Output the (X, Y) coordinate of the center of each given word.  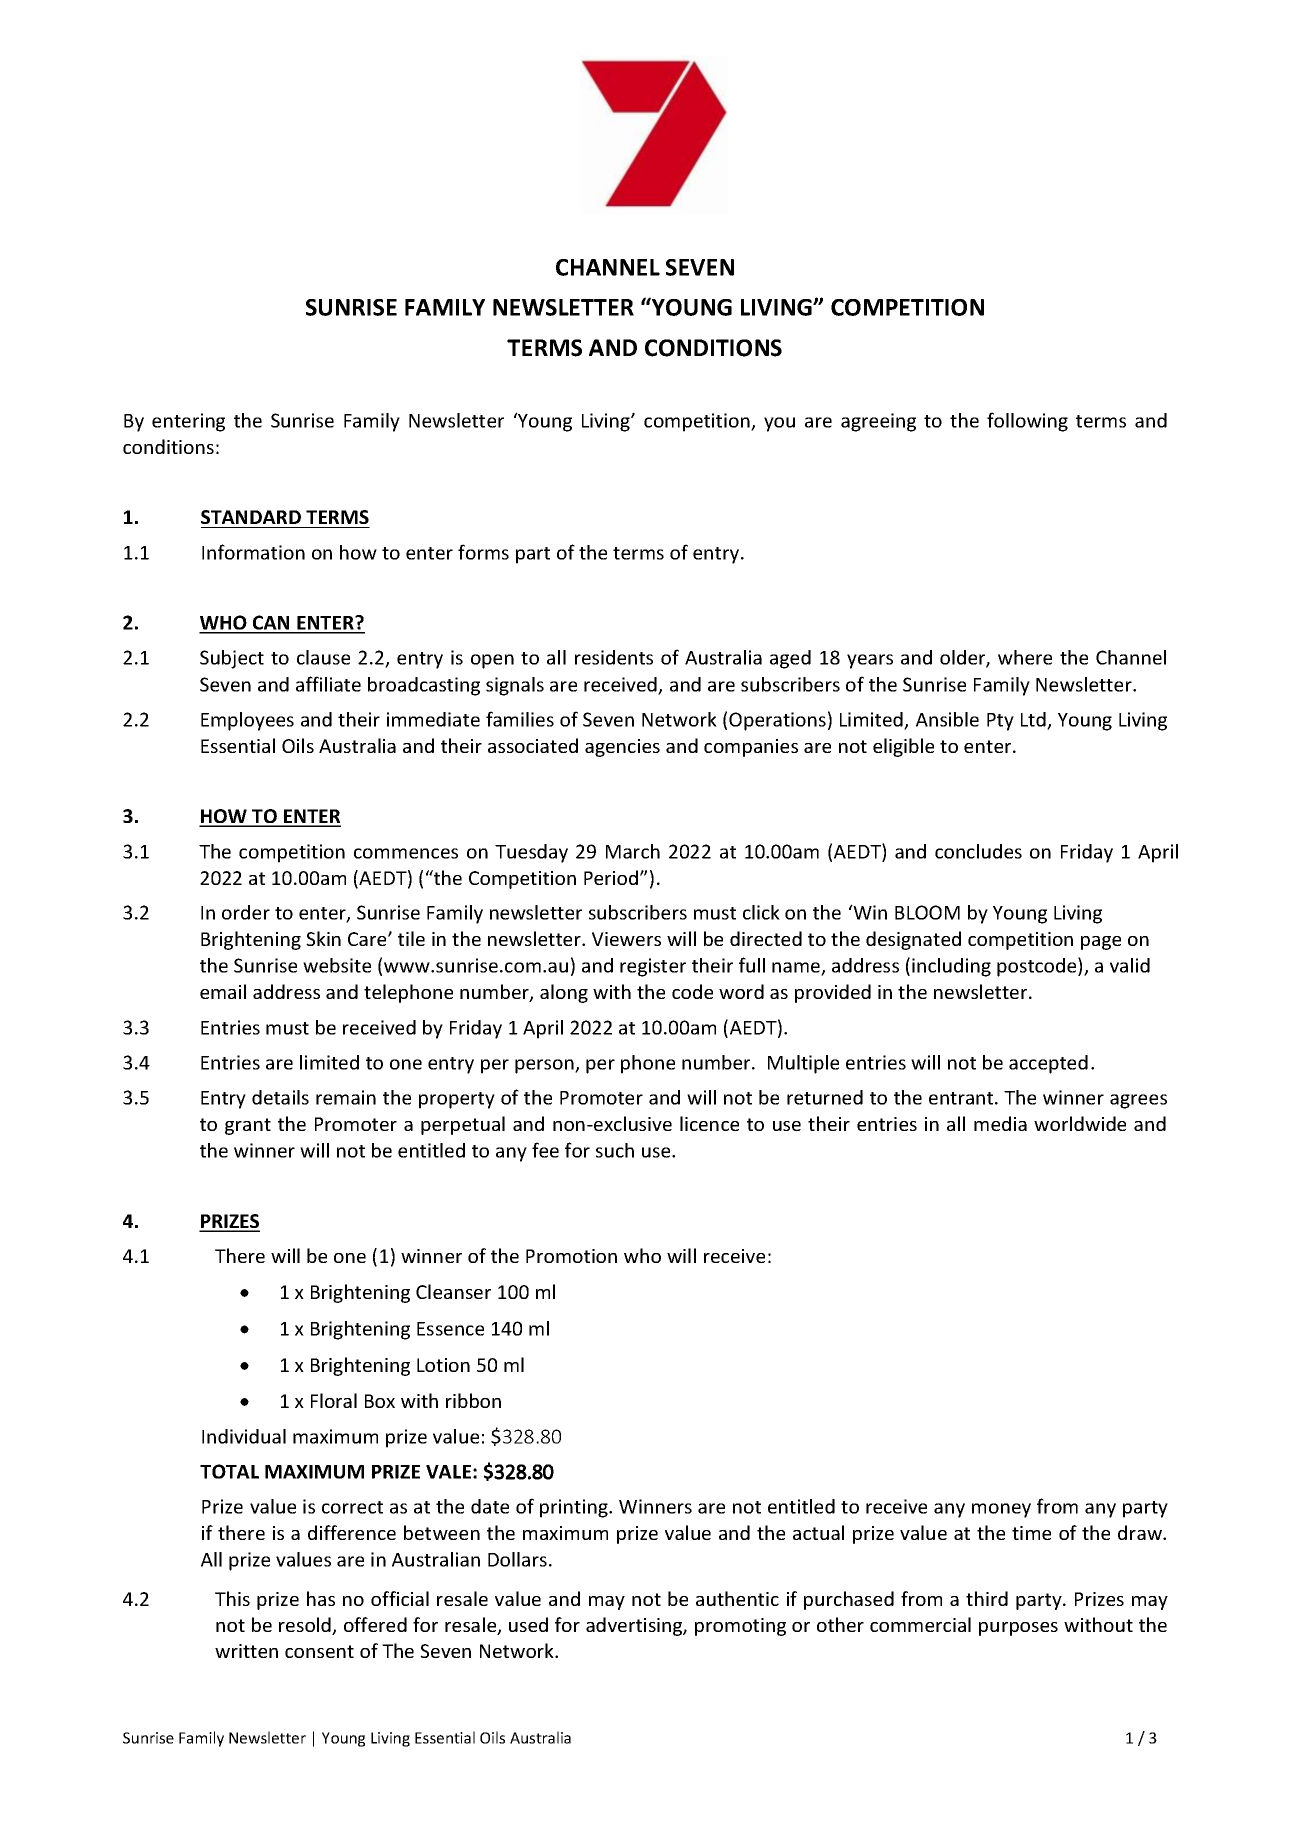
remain (346, 1097)
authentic (737, 1598)
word (741, 991)
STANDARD (251, 517)
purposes (1018, 1629)
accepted (1048, 1064)
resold (306, 1626)
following (1027, 422)
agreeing (878, 422)
